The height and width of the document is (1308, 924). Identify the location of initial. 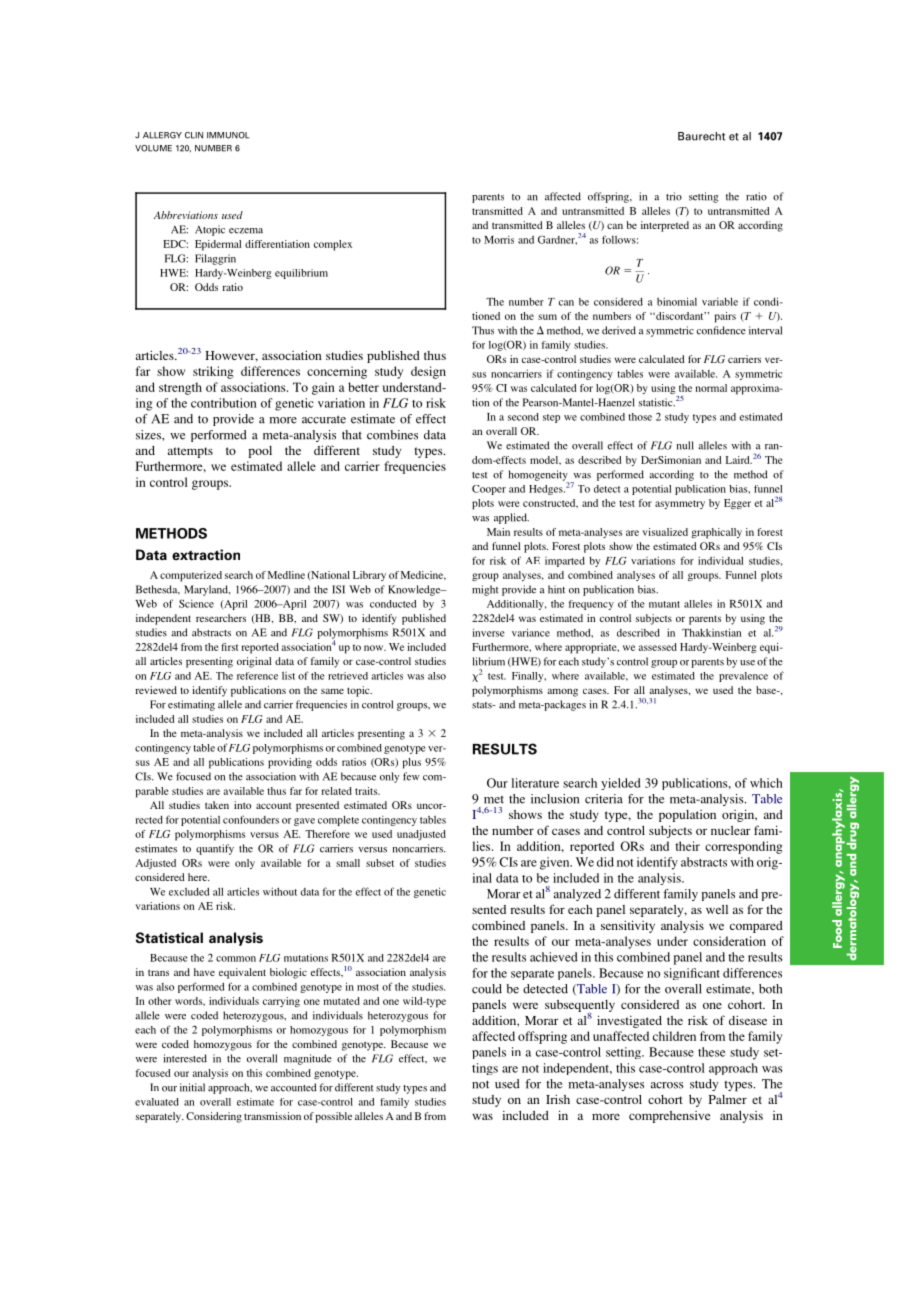
(192, 1087).
